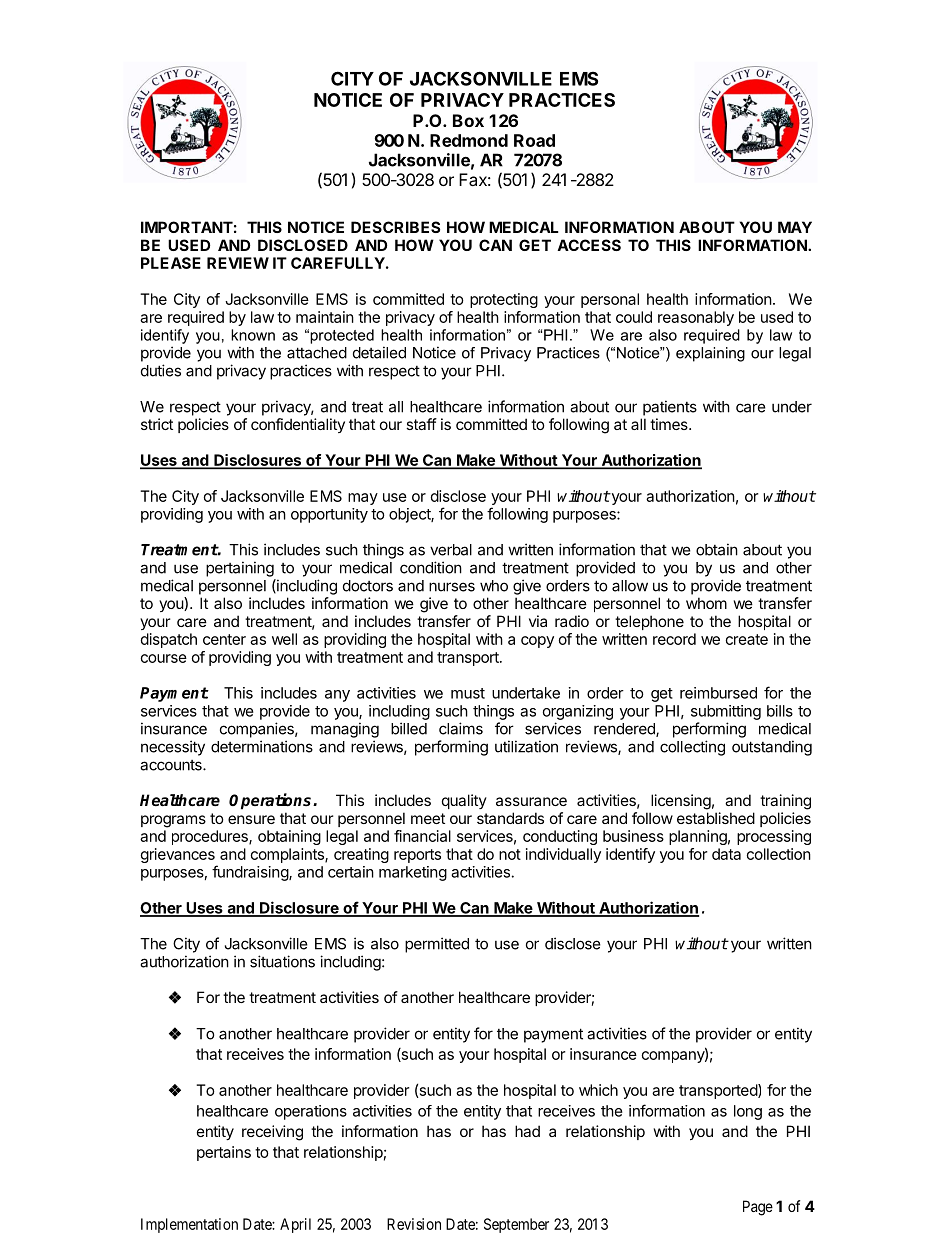 The height and width of the document is (1233, 952). What do you see at coordinates (516, 1225) in the document?
I see `September` at bounding box center [516, 1225].
